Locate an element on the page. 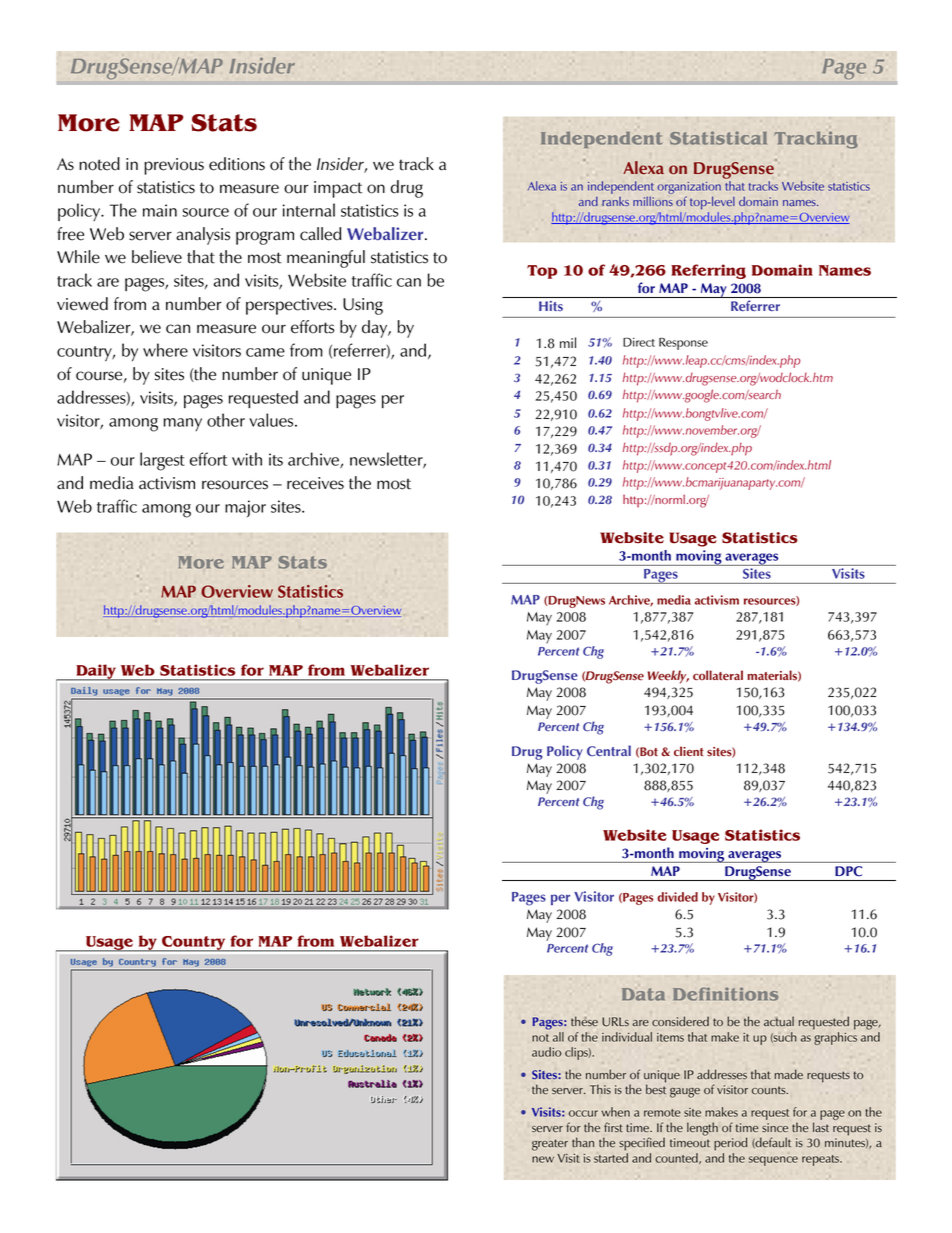 The image size is (952, 1233). major is located at coordinates (245, 508).
